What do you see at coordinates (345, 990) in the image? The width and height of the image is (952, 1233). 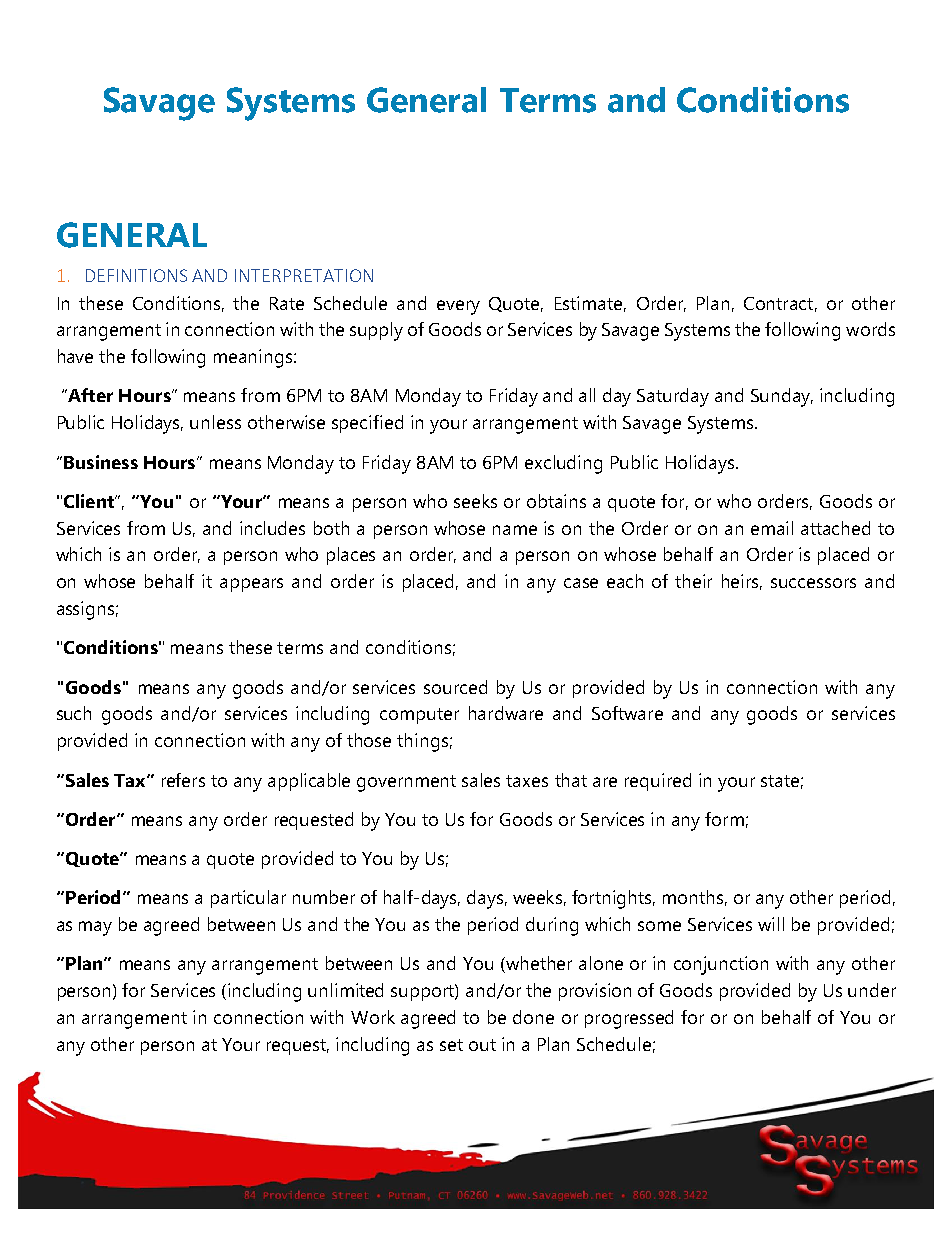 I see `unlimited` at bounding box center [345, 990].
